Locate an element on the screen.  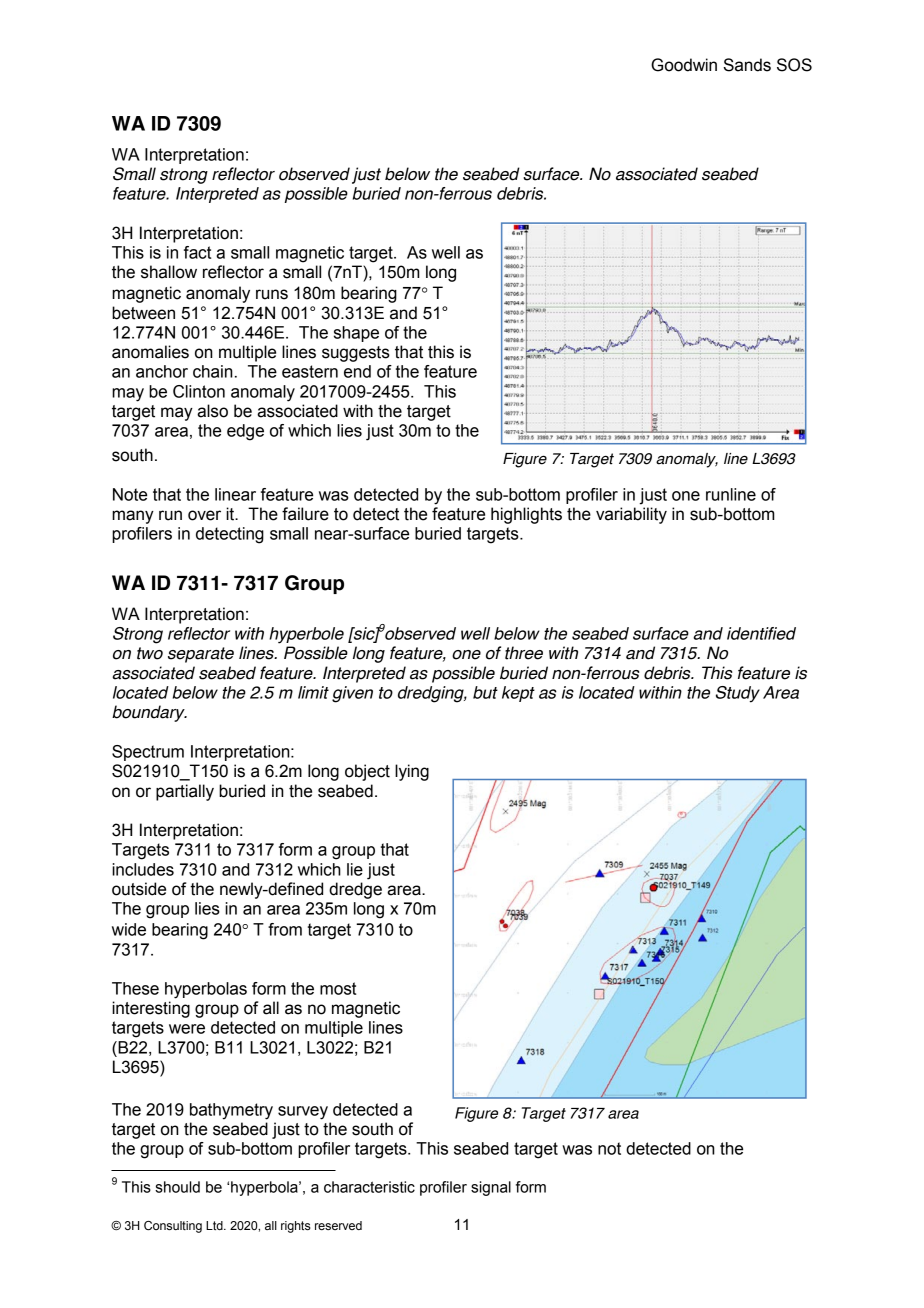
Goodwin is located at coordinates (684, 65).
